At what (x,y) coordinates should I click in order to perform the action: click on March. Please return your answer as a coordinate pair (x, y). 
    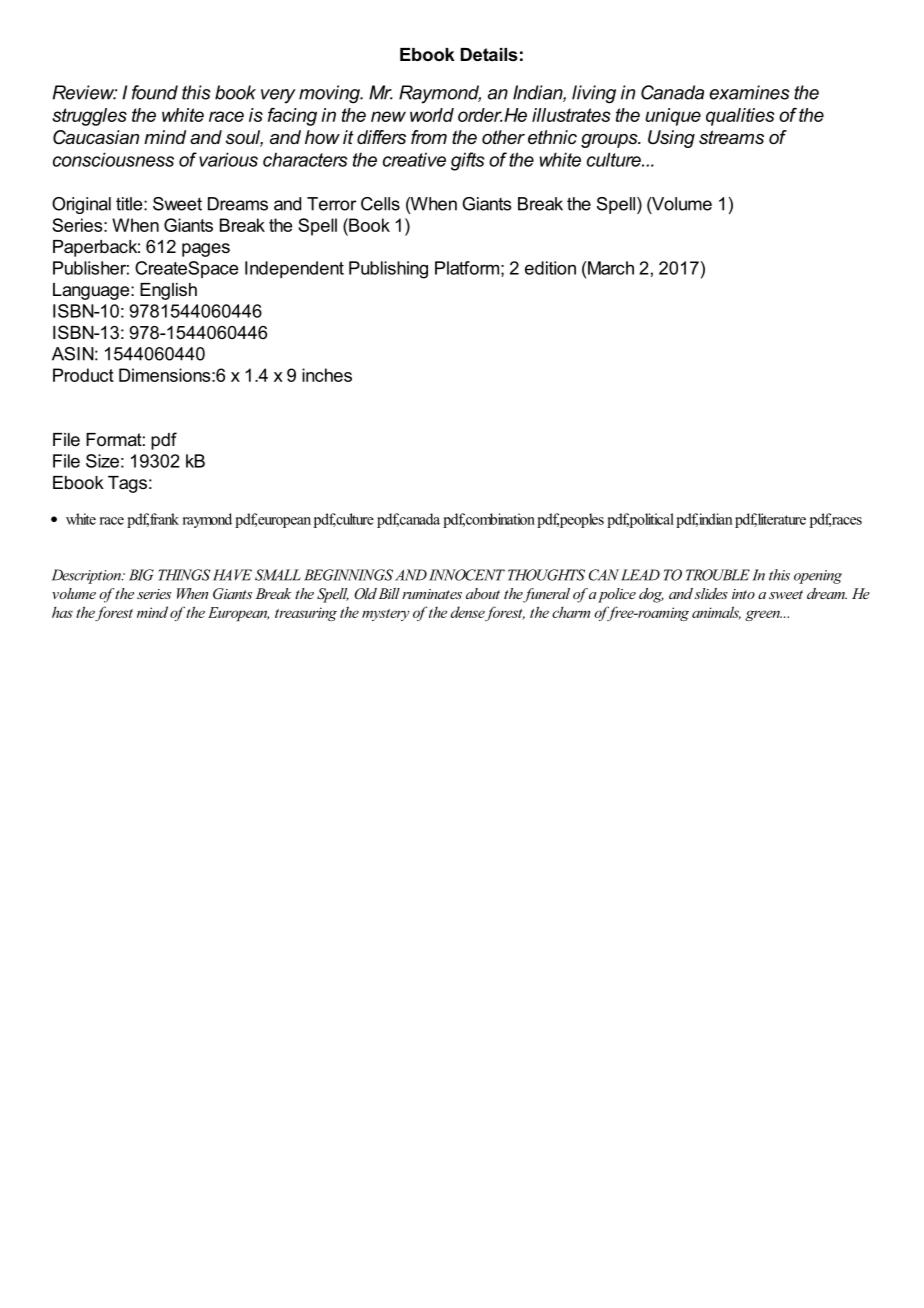
    Looking at the image, I should click on (611, 268).
